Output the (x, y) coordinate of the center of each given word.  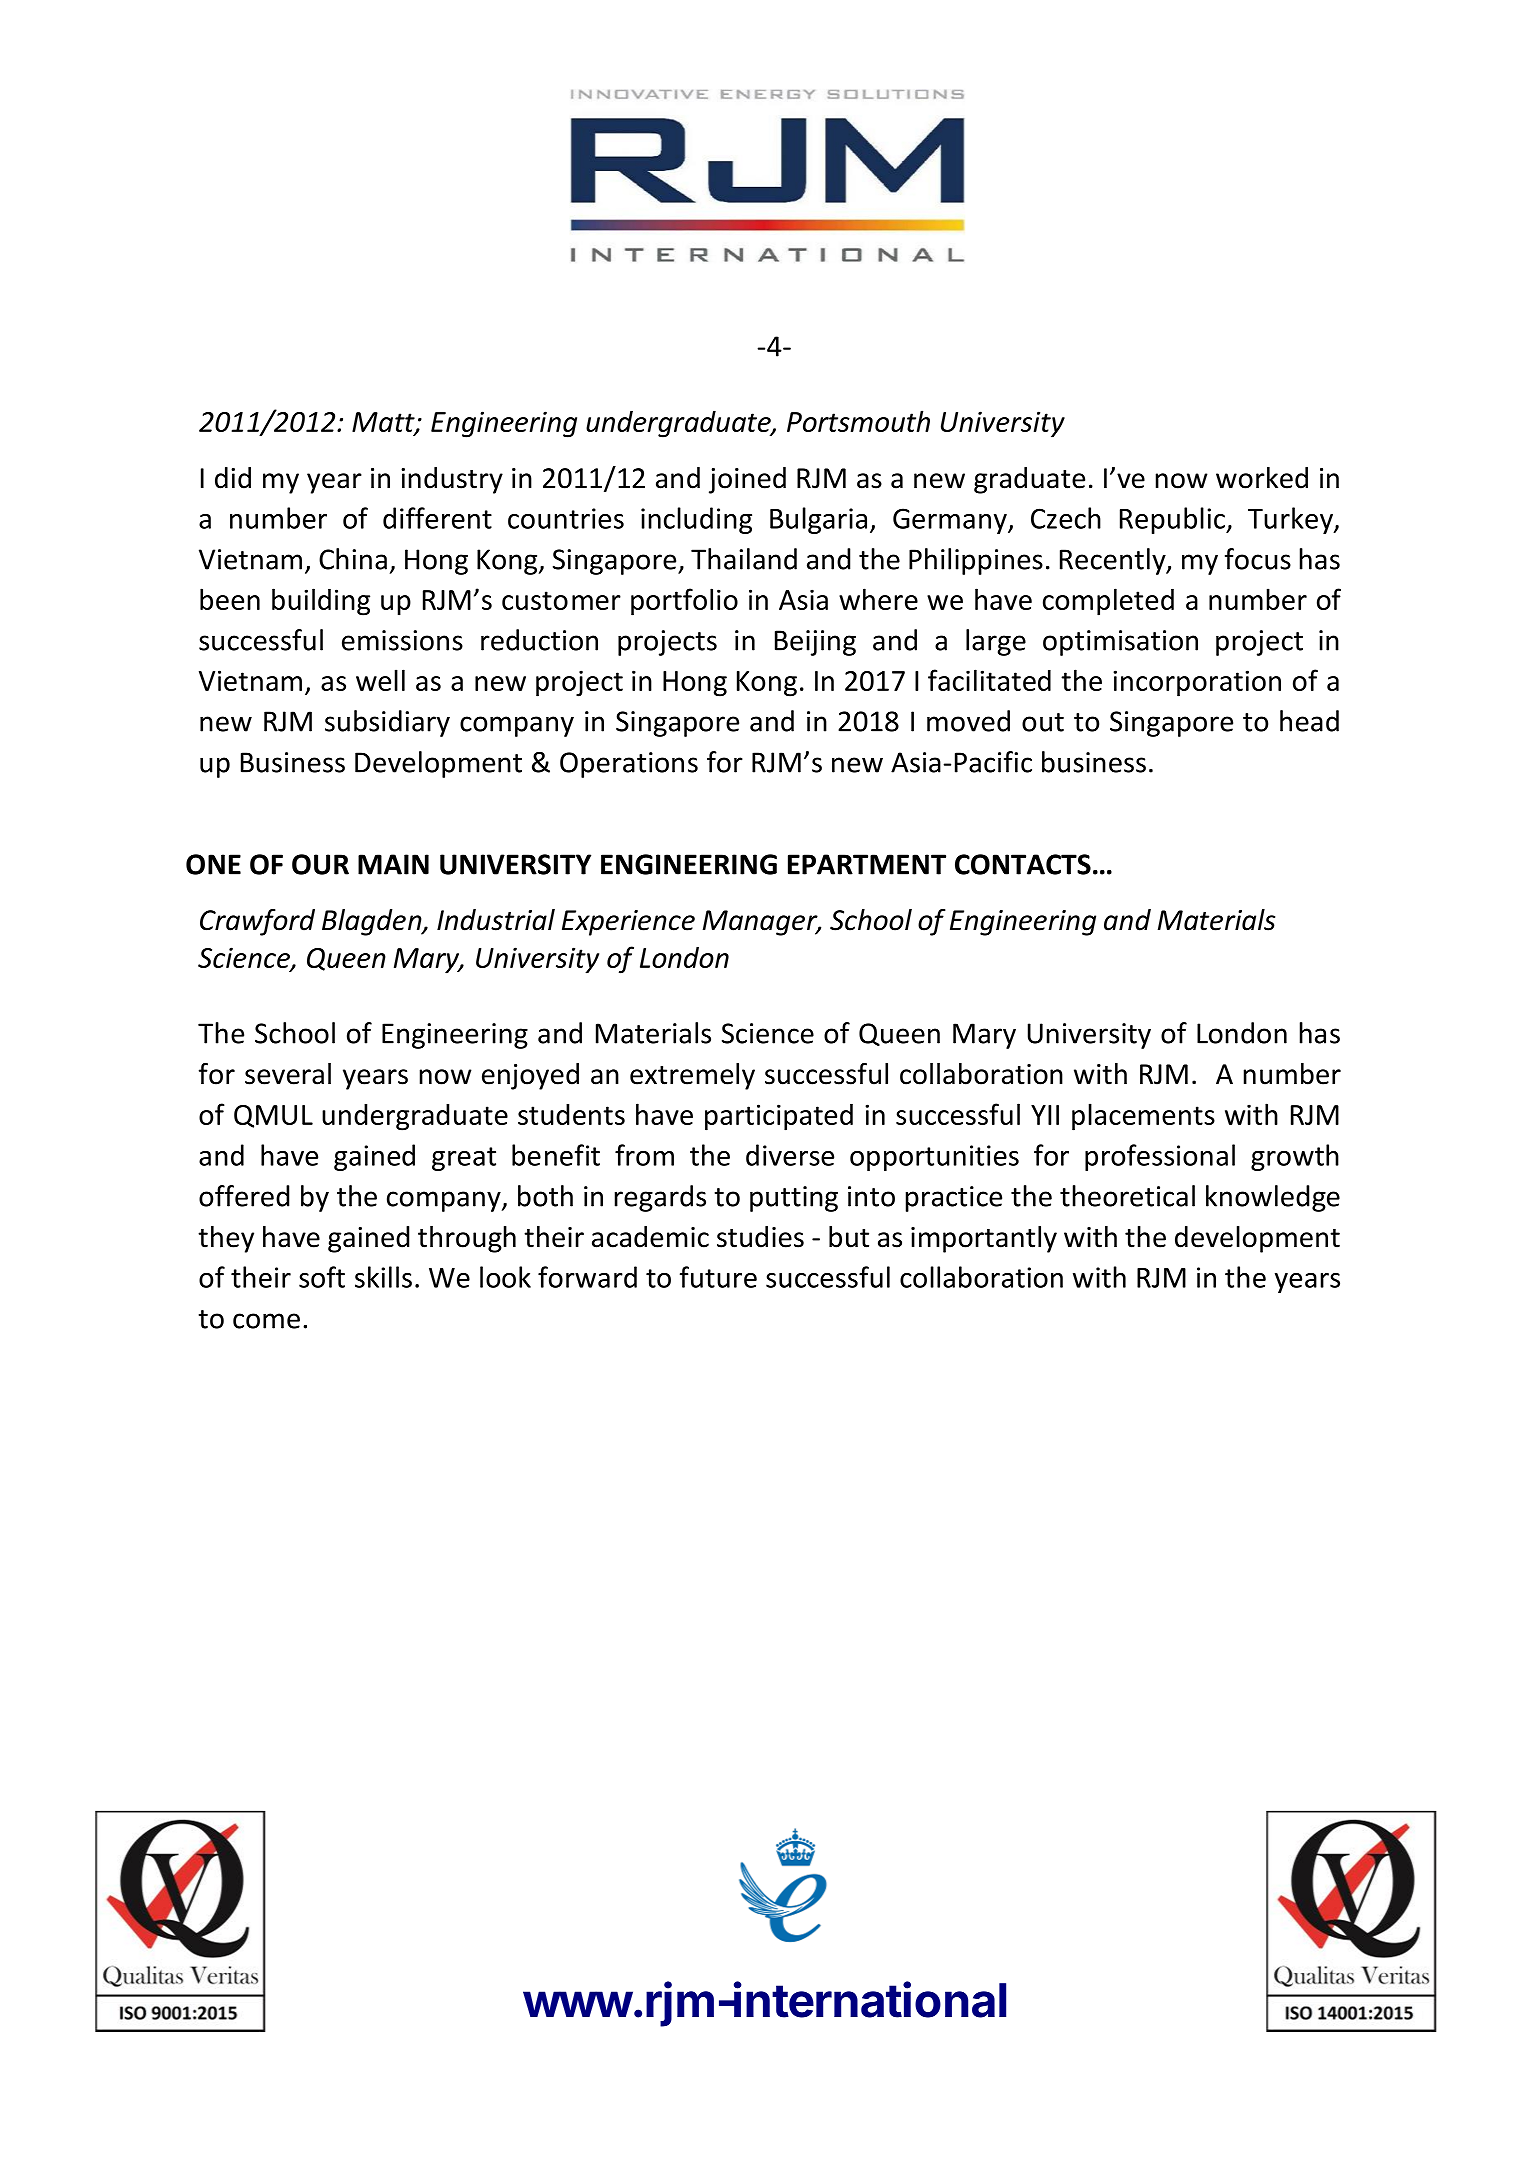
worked (1262, 478)
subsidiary (387, 723)
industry (452, 480)
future (718, 1277)
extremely (692, 1076)
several (288, 1074)
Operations (629, 765)
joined (747, 480)
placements (1143, 1117)
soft (322, 1277)
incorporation (1197, 683)
